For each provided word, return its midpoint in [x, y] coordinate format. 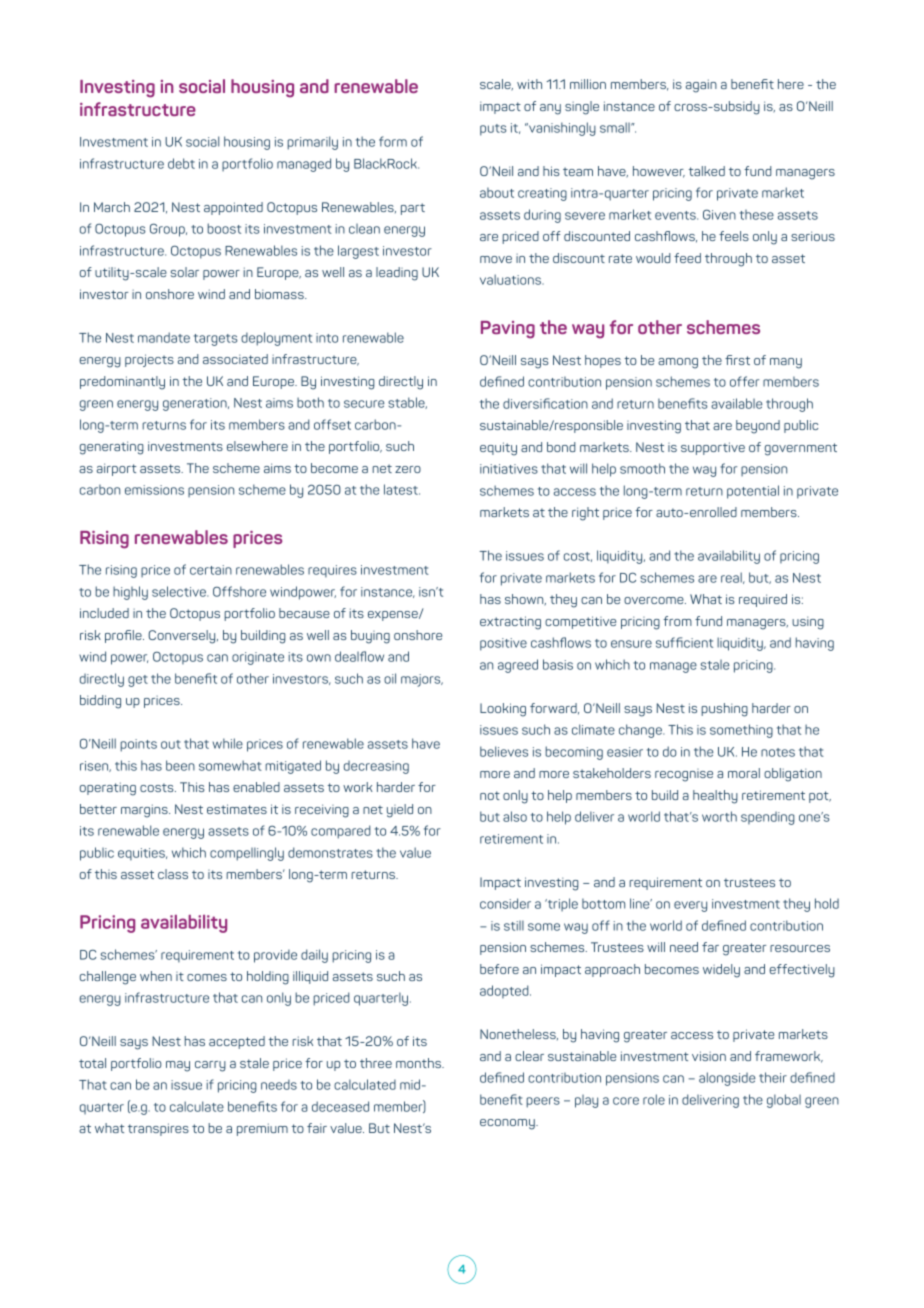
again [701, 86]
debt [181, 163]
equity [498, 449]
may [178, 1066]
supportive [713, 448]
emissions [154, 490]
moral [744, 773]
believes [504, 751]
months [420, 1063]
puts [493, 130]
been [180, 765]
